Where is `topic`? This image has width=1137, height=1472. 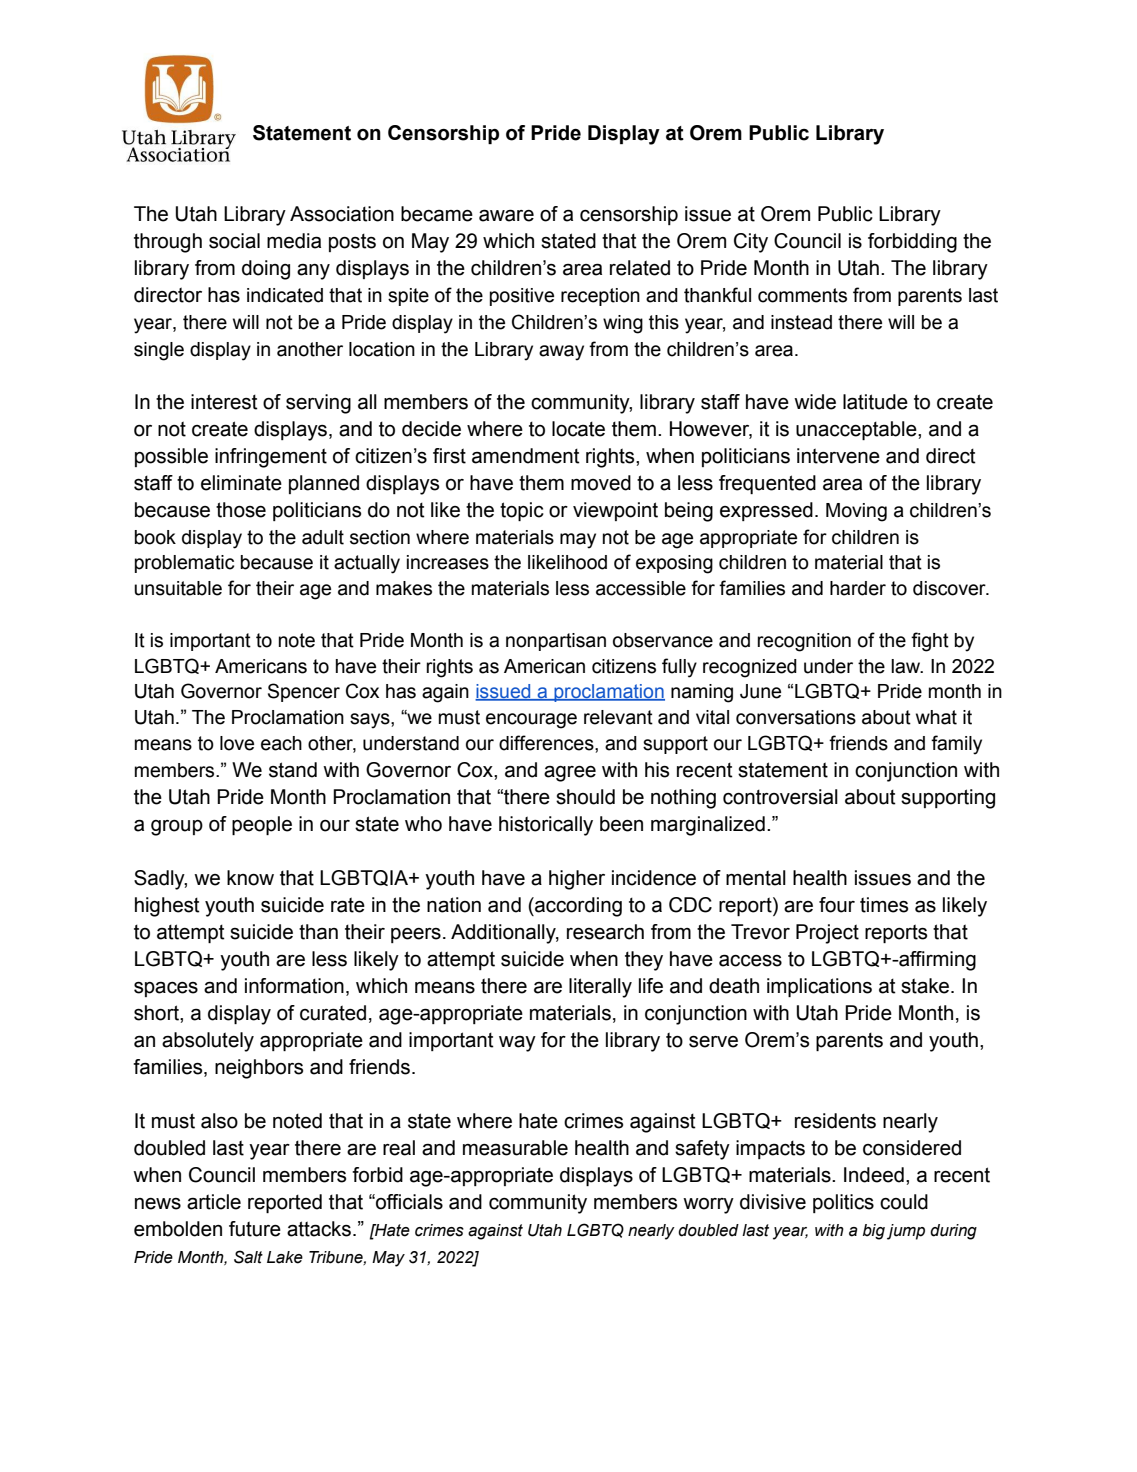
topic is located at coordinates (522, 511).
